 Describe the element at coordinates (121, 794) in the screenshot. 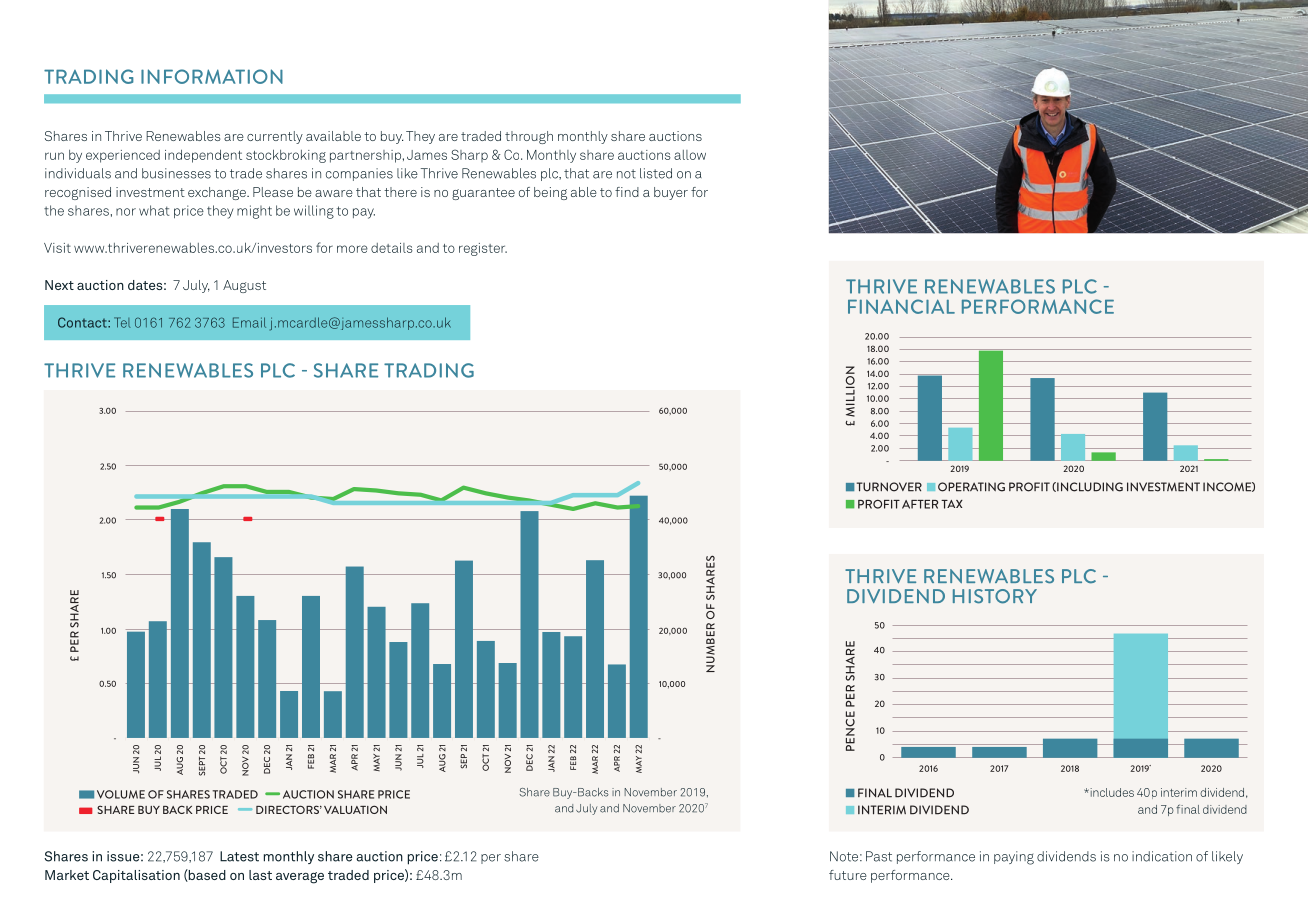

I see `VOLUME` at that location.
